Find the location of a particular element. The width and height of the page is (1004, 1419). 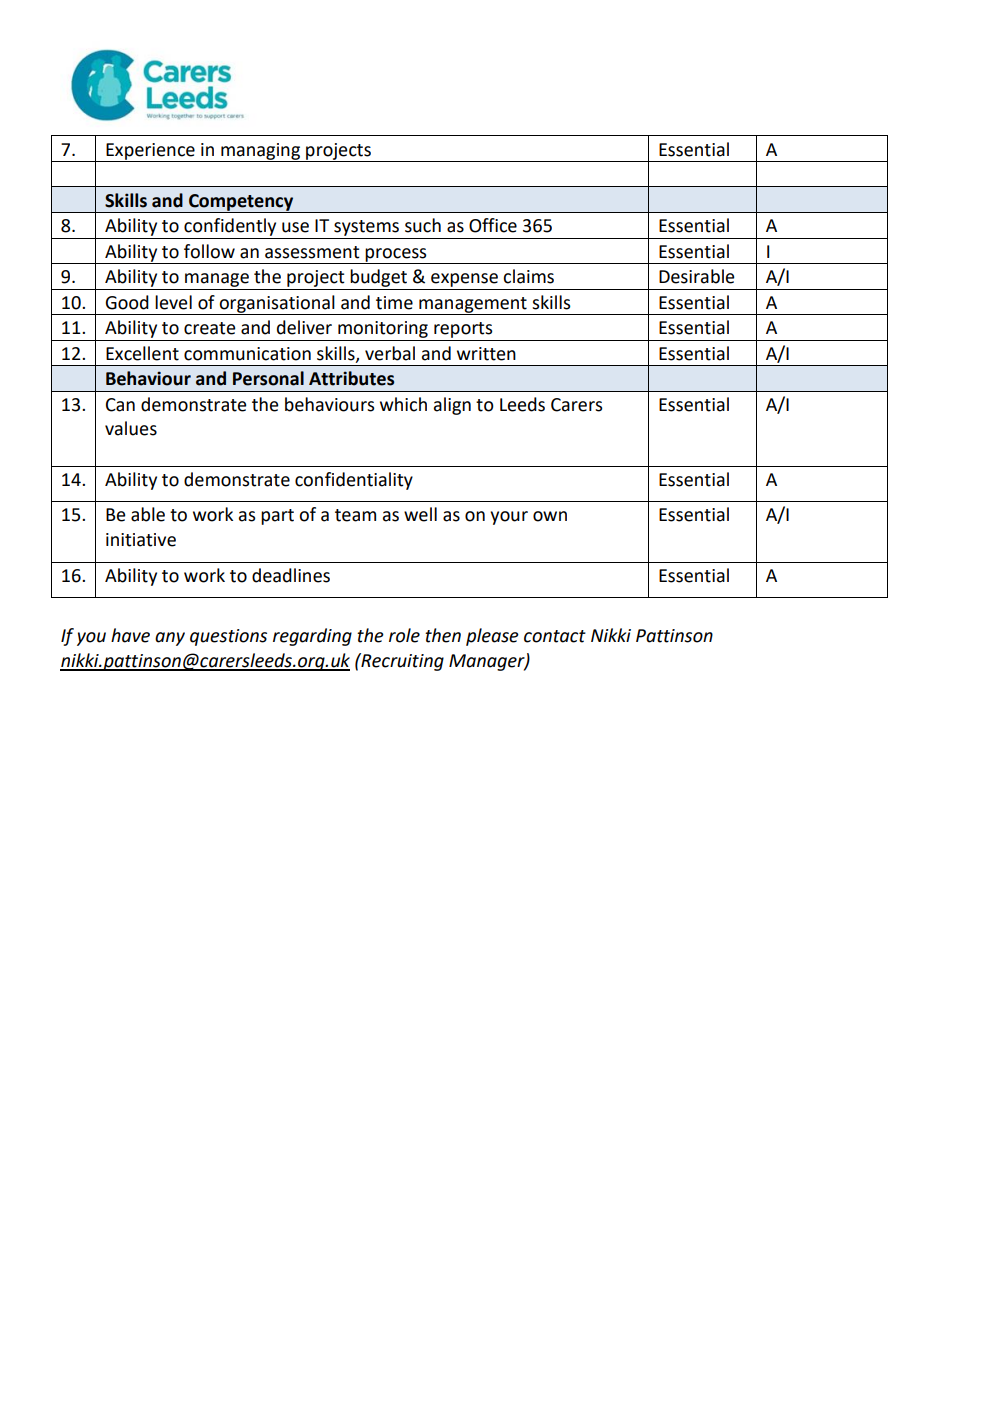

Experience is located at coordinates (150, 152).
